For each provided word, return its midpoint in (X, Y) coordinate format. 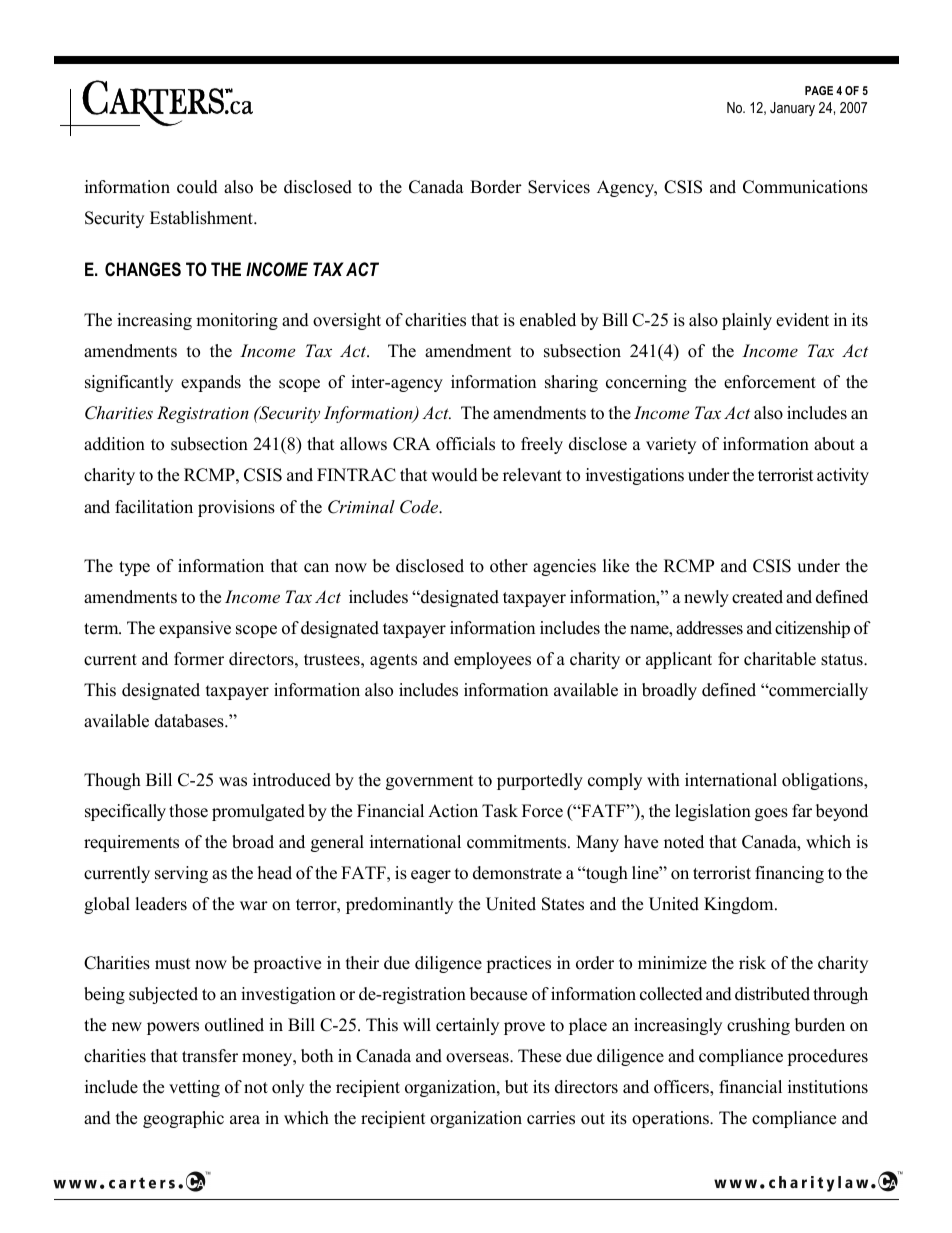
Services (559, 187)
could (197, 187)
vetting (194, 1088)
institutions (828, 1087)
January (792, 109)
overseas (478, 1058)
